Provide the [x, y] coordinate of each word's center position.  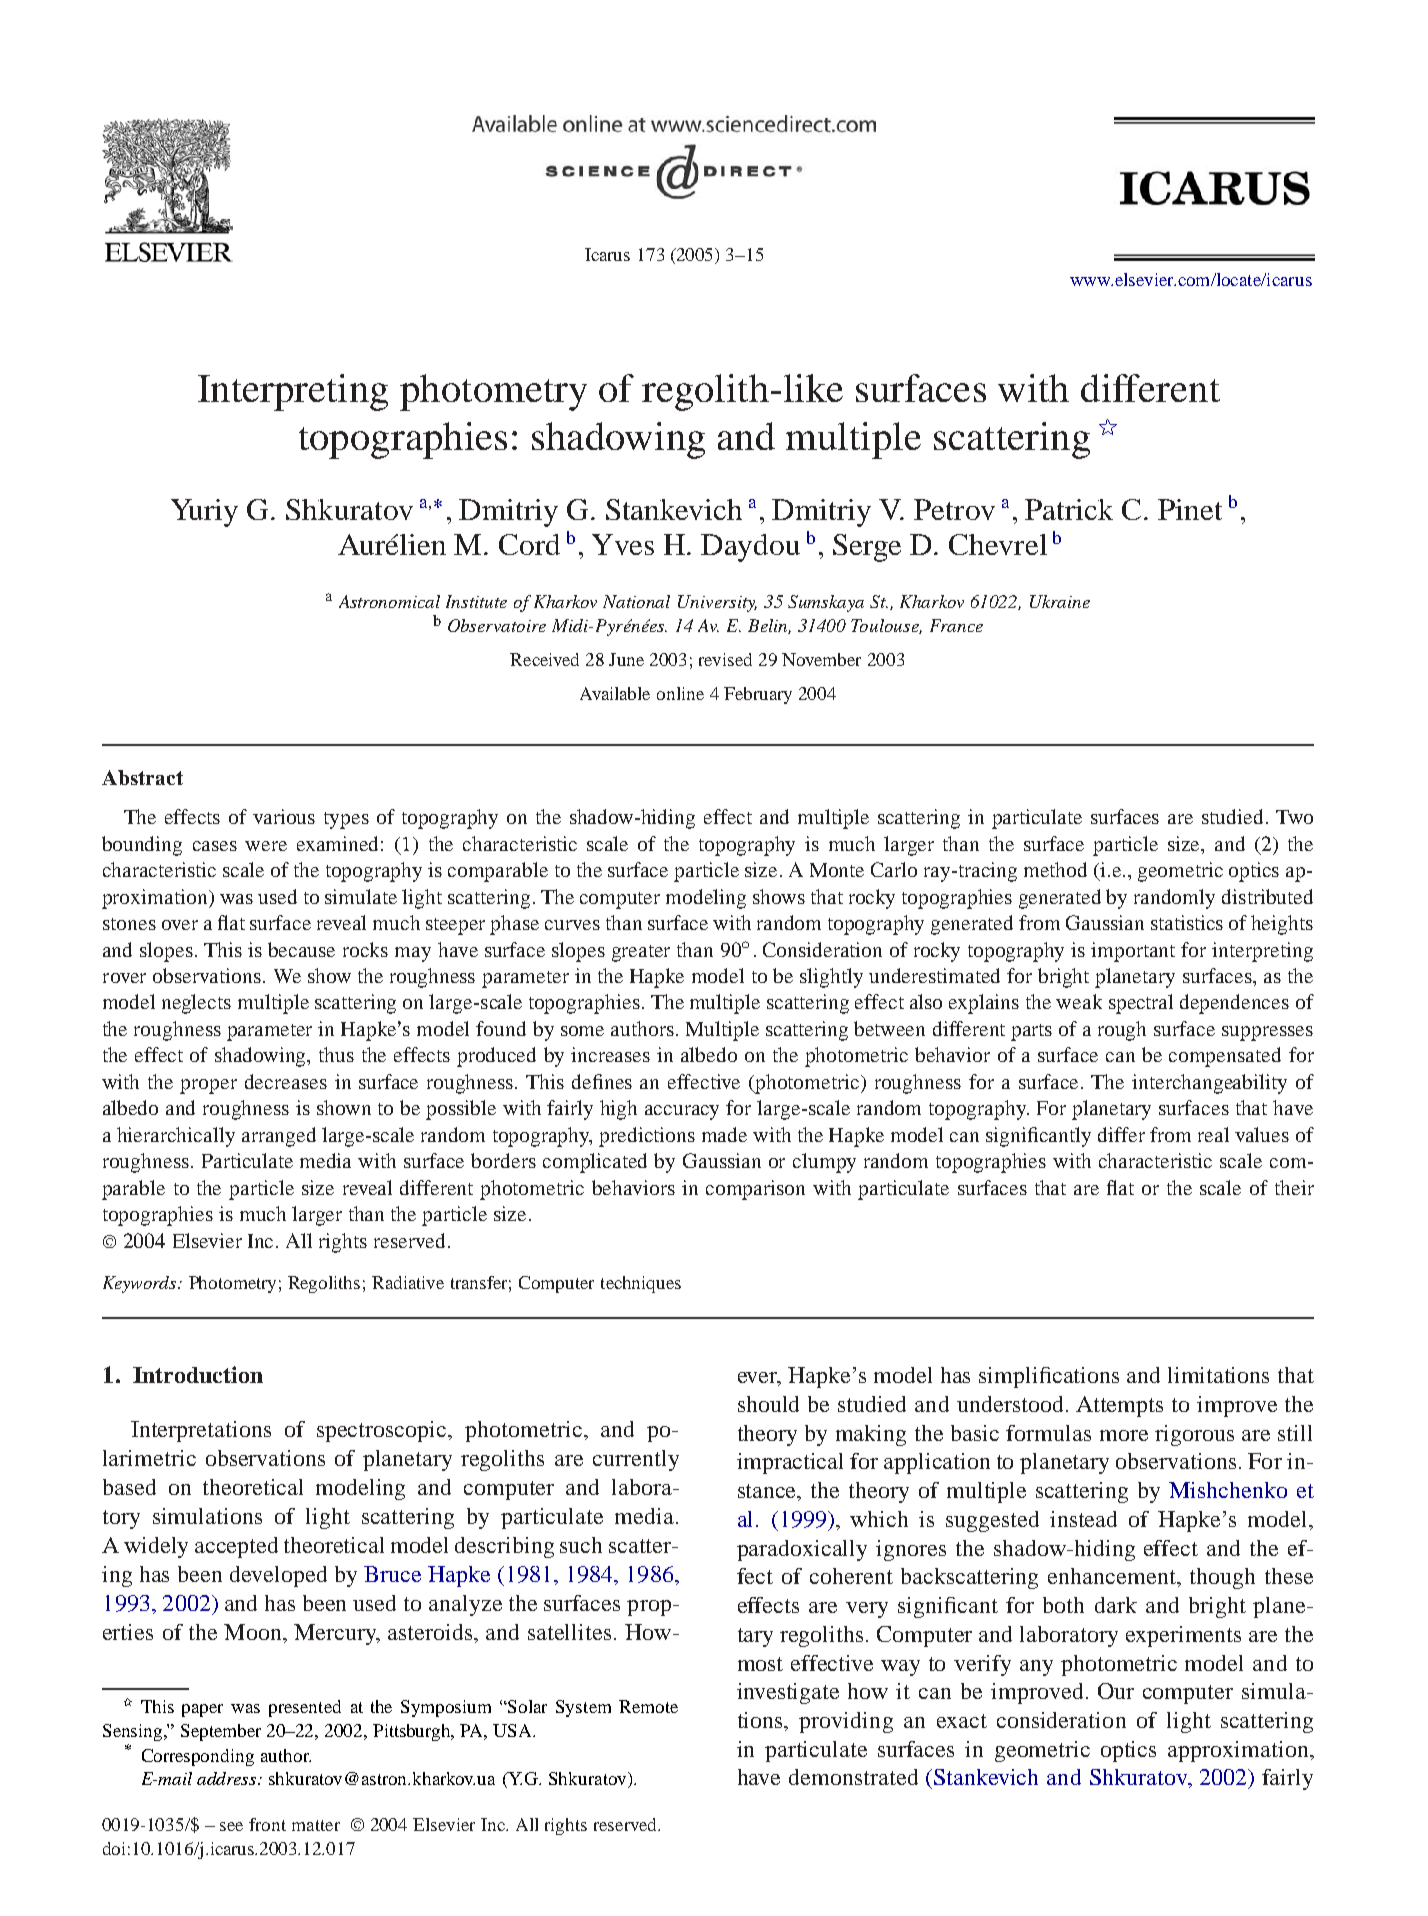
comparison [755, 1190]
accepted [236, 1547]
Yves [623, 544]
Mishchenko [1228, 1490]
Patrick [1069, 509]
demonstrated [853, 1777]
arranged [279, 1137]
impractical [790, 1463]
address [228, 1778]
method [1055, 869]
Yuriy [204, 513]
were [266, 846]
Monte [837, 870]
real [1213, 1134]
